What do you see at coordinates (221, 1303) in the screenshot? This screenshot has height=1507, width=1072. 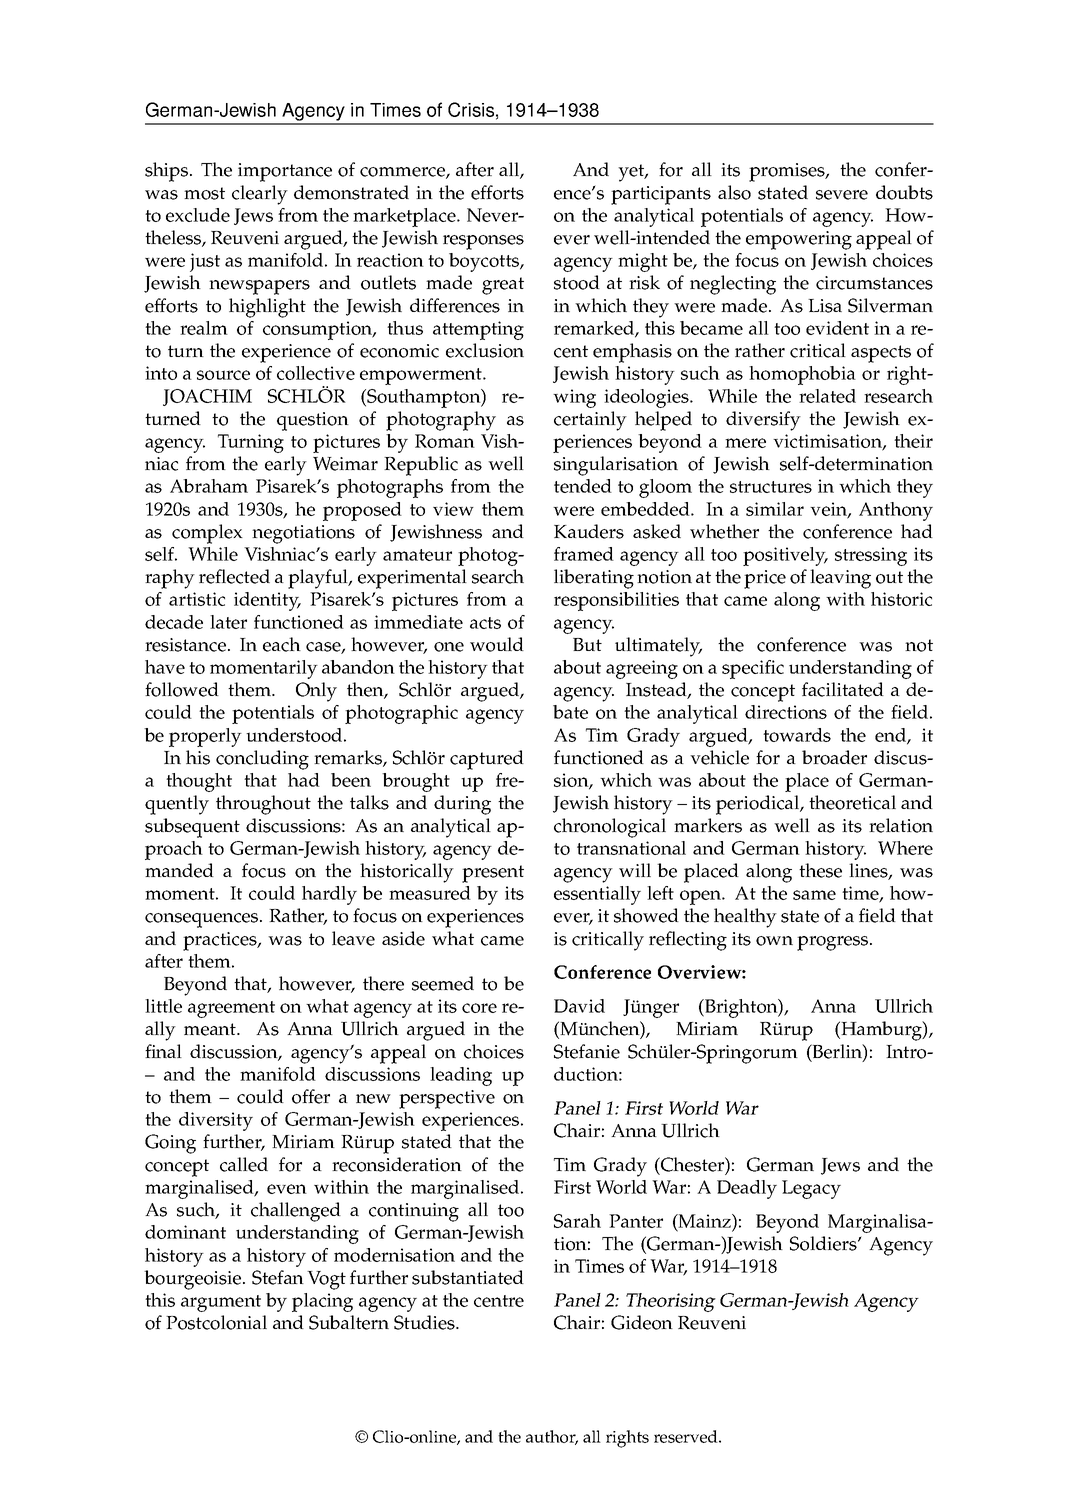 I see `argument` at bounding box center [221, 1303].
